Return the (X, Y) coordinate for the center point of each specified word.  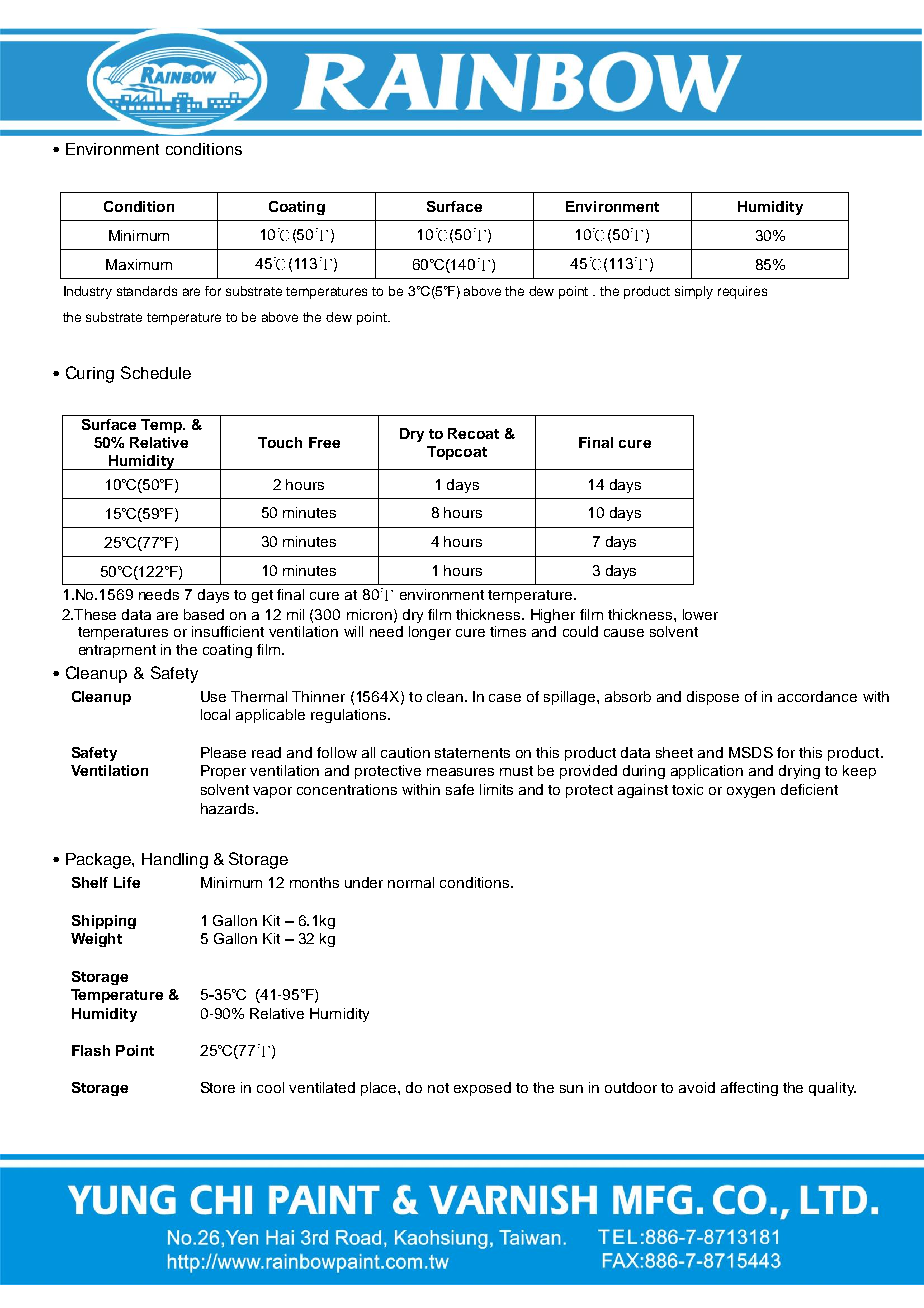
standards (147, 291)
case (505, 698)
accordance (817, 696)
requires (742, 292)
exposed (482, 1089)
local (215, 714)
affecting (749, 1089)
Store (218, 1087)
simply (694, 292)
